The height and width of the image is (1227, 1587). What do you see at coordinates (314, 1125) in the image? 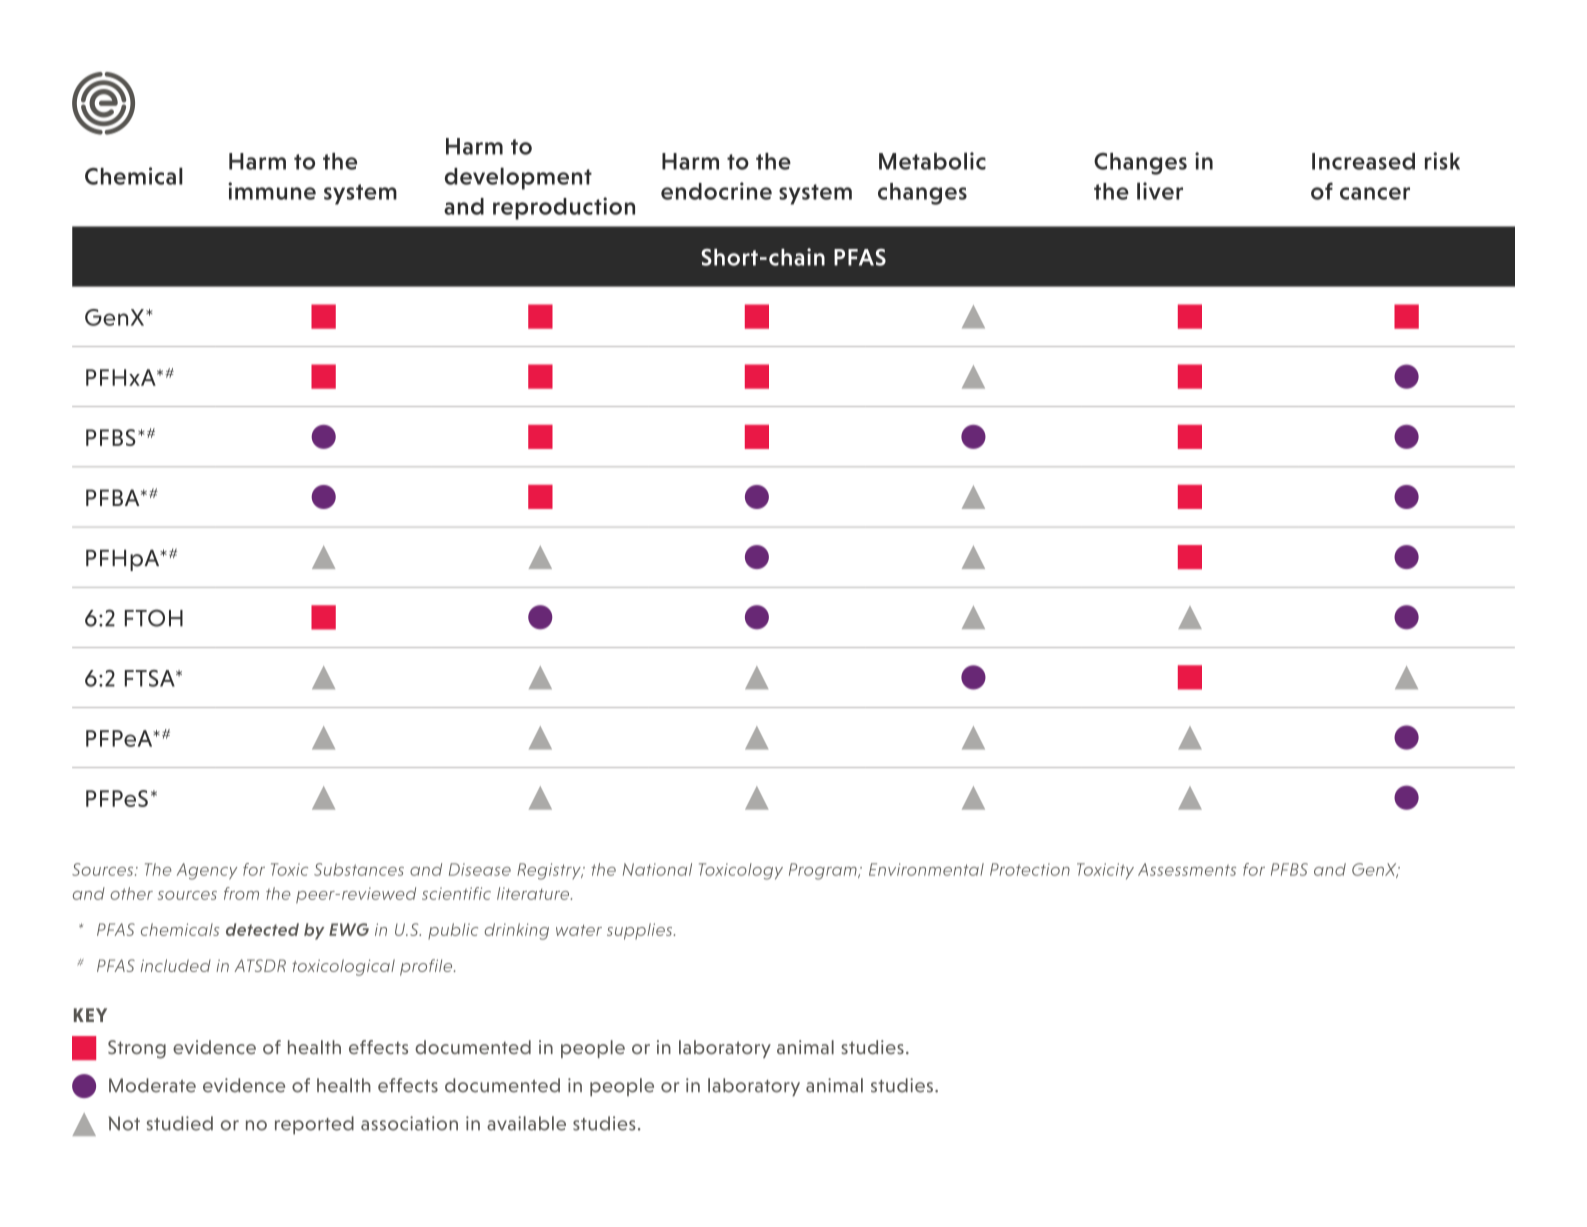
I see `reported` at bounding box center [314, 1125].
